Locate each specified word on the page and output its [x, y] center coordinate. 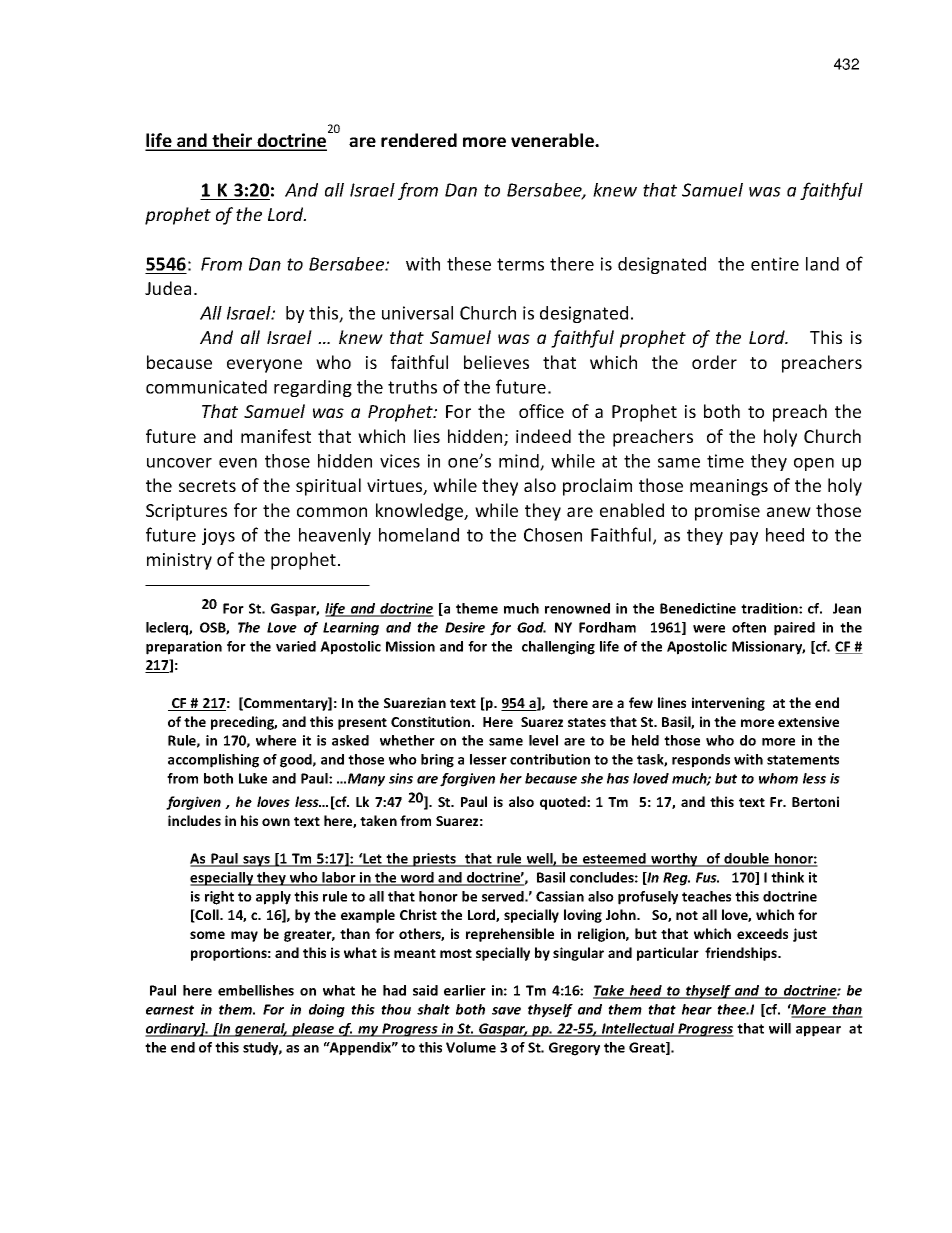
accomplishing [213, 761]
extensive [808, 721]
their [232, 141]
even [238, 463]
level [543, 740]
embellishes [256, 990]
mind [520, 462]
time [725, 461]
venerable [553, 140]
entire [775, 264]
